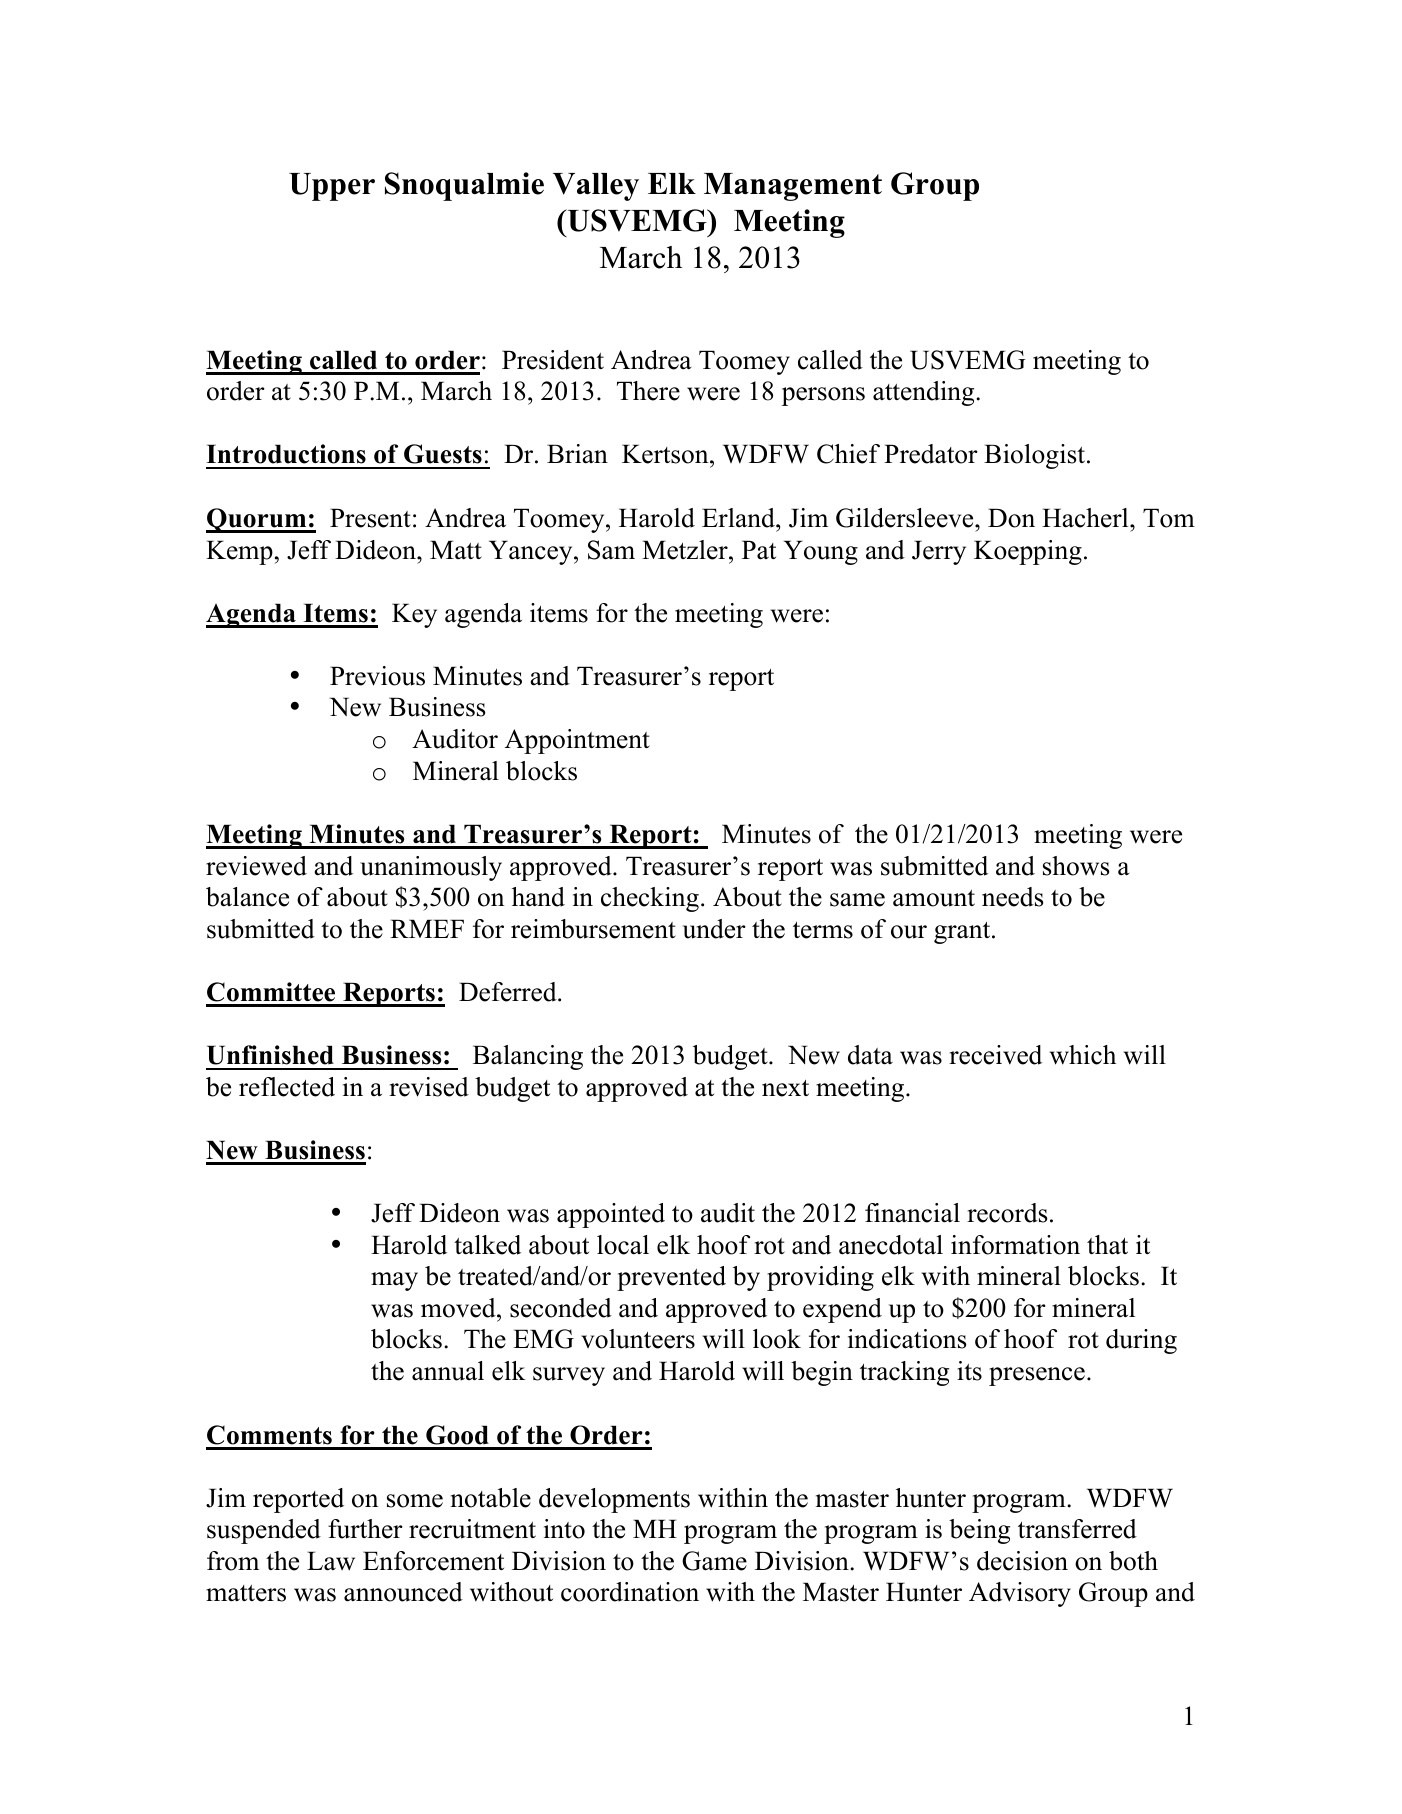 This page has height=1814, width=1402. What do you see at coordinates (925, 393) in the page?
I see `attending` at bounding box center [925, 393].
